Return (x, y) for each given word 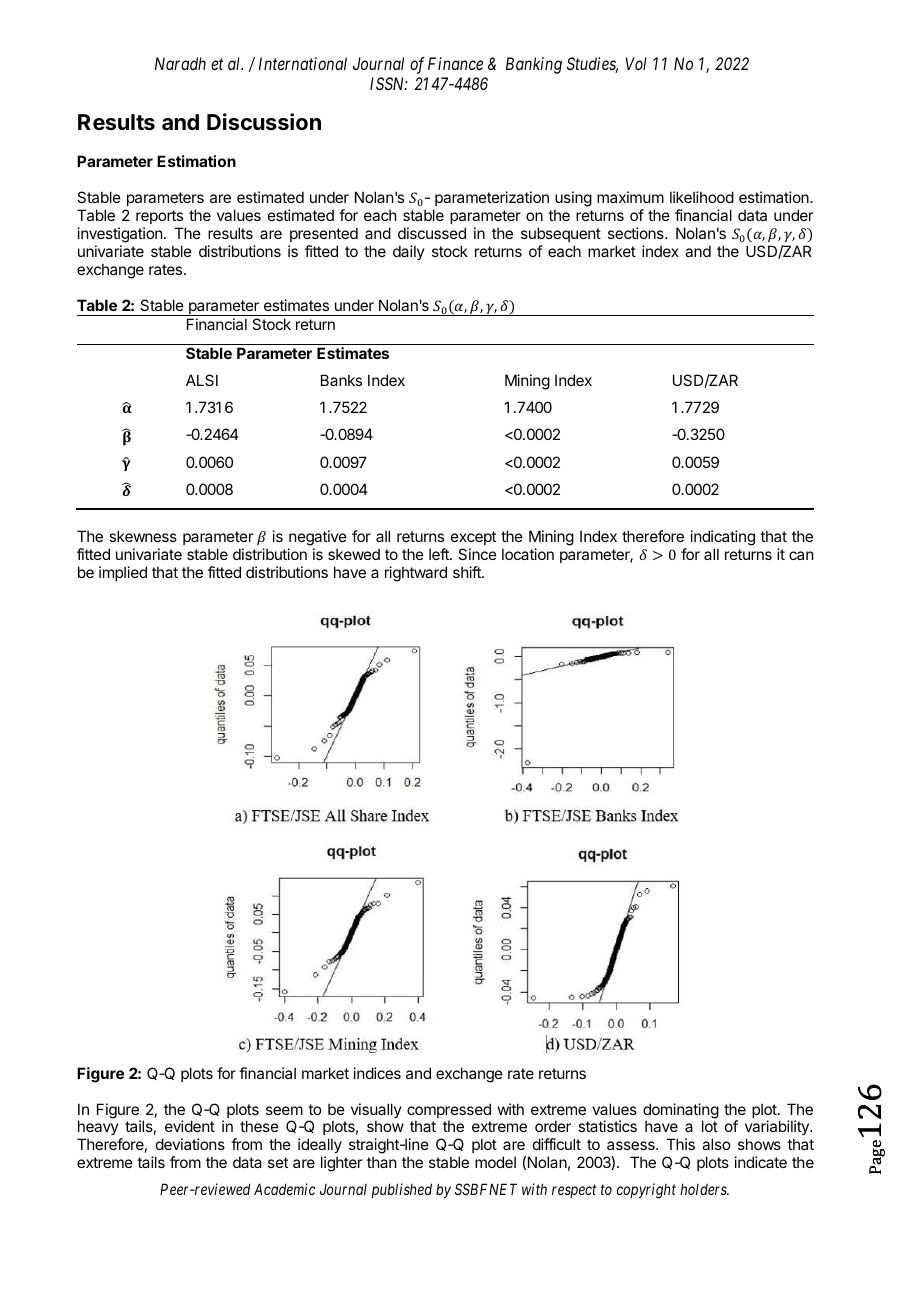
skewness (143, 536)
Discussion (264, 122)
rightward (416, 574)
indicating (723, 538)
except (473, 538)
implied (123, 573)
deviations (190, 1144)
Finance (455, 63)
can (801, 555)
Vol (636, 63)
